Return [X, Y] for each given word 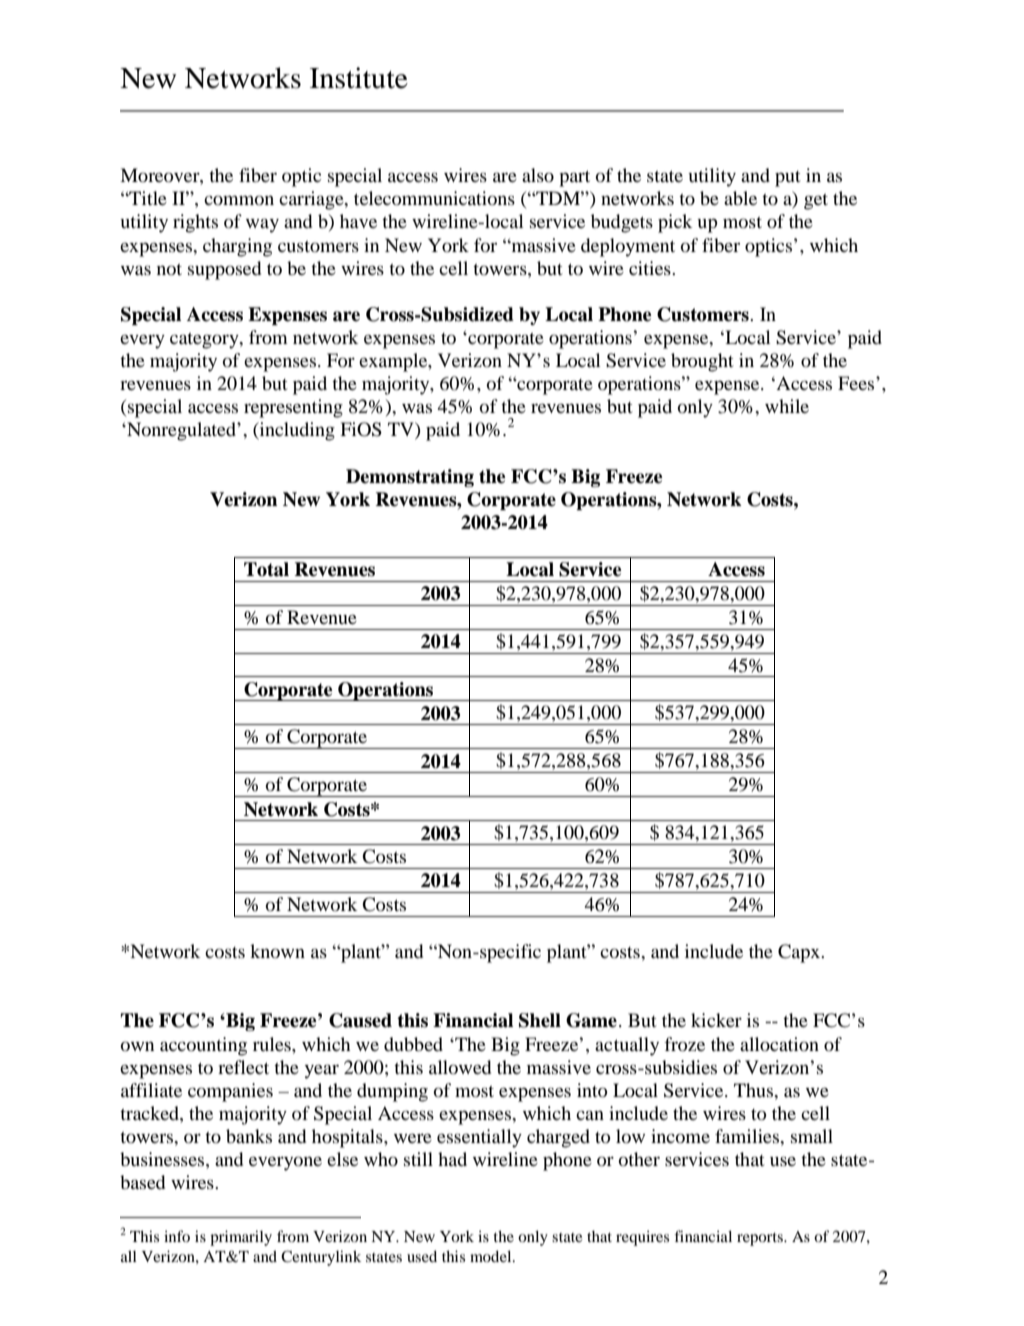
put [787, 179]
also [538, 175]
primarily [241, 1238]
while [787, 406]
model [492, 1256]
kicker [716, 1020]
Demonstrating [410, 478]
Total [266, 569]
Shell [540, 1020]
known [277, 951]
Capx [800, 953]
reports [761, 1239]
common [239, 200]
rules [273, 1044]
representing [293, 408]
